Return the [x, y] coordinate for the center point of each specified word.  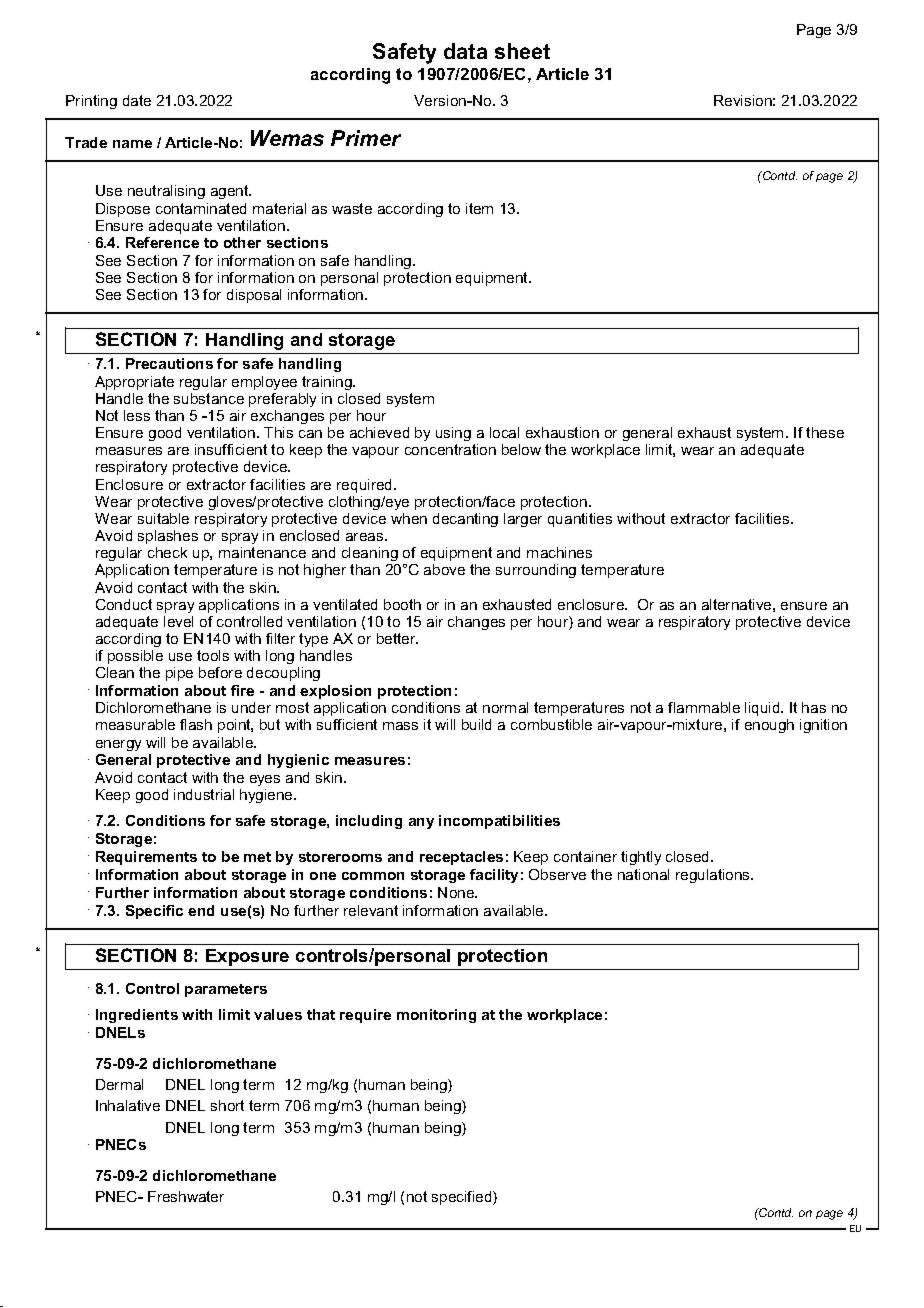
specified [463, 1198]
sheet [522, 51]
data [465, 51]
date [137, 100]
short [227, 1105]
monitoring [436, 1016]
